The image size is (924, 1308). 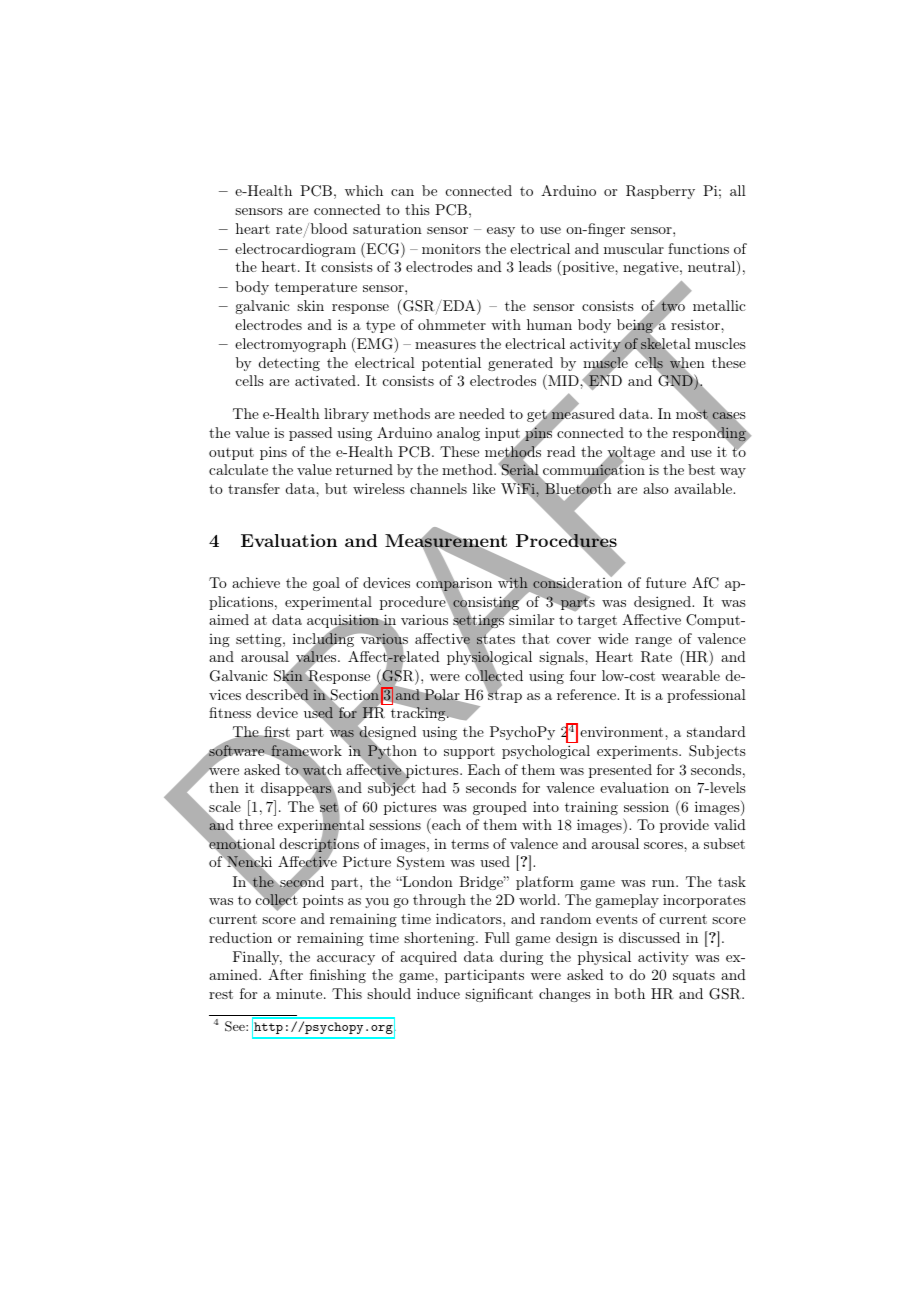 What do you see at coordinates (256, 582) in the screenshot?
I see `achieve` at bounding box center [256, 582].
